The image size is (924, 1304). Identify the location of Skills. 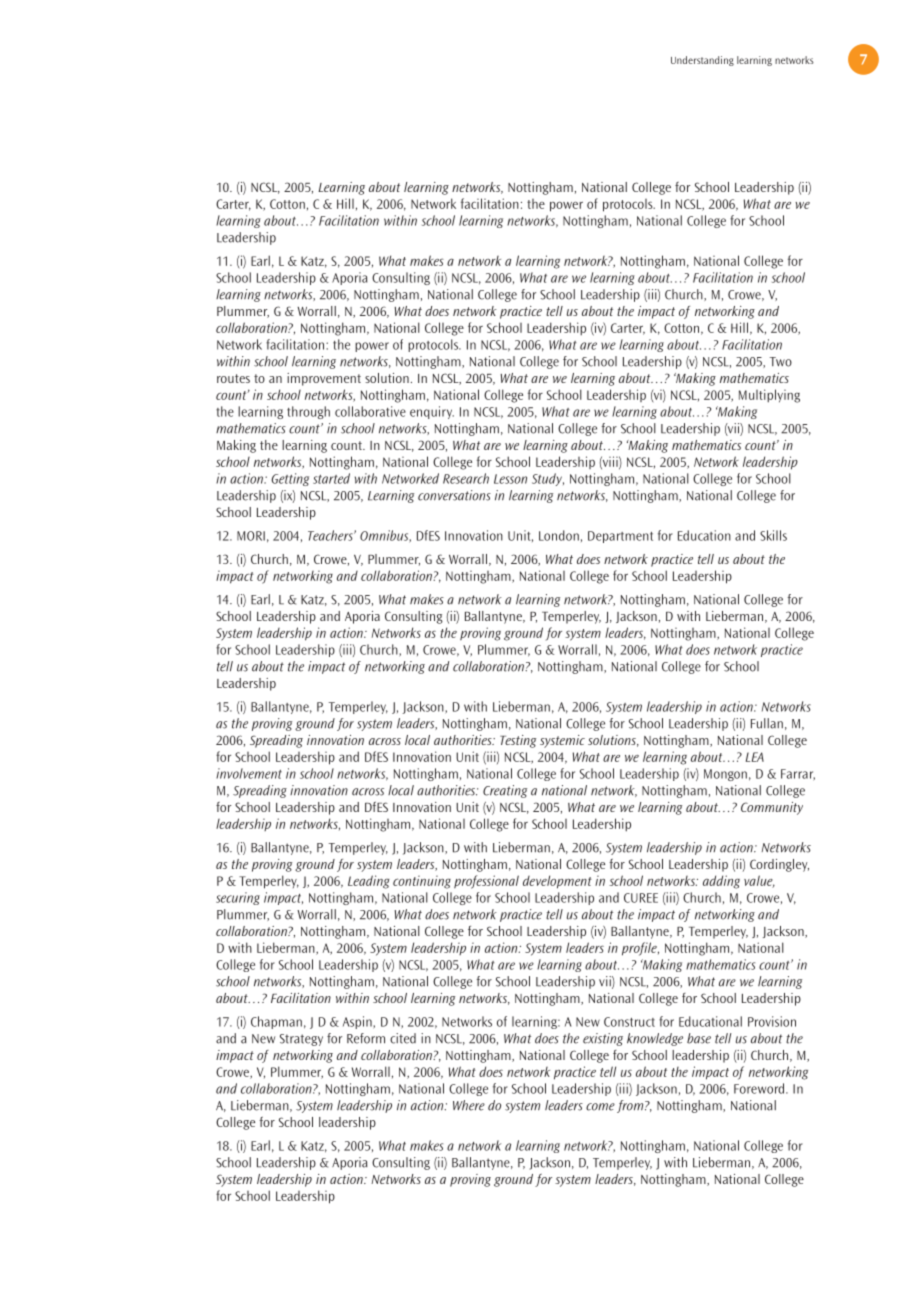
(773, 535).
